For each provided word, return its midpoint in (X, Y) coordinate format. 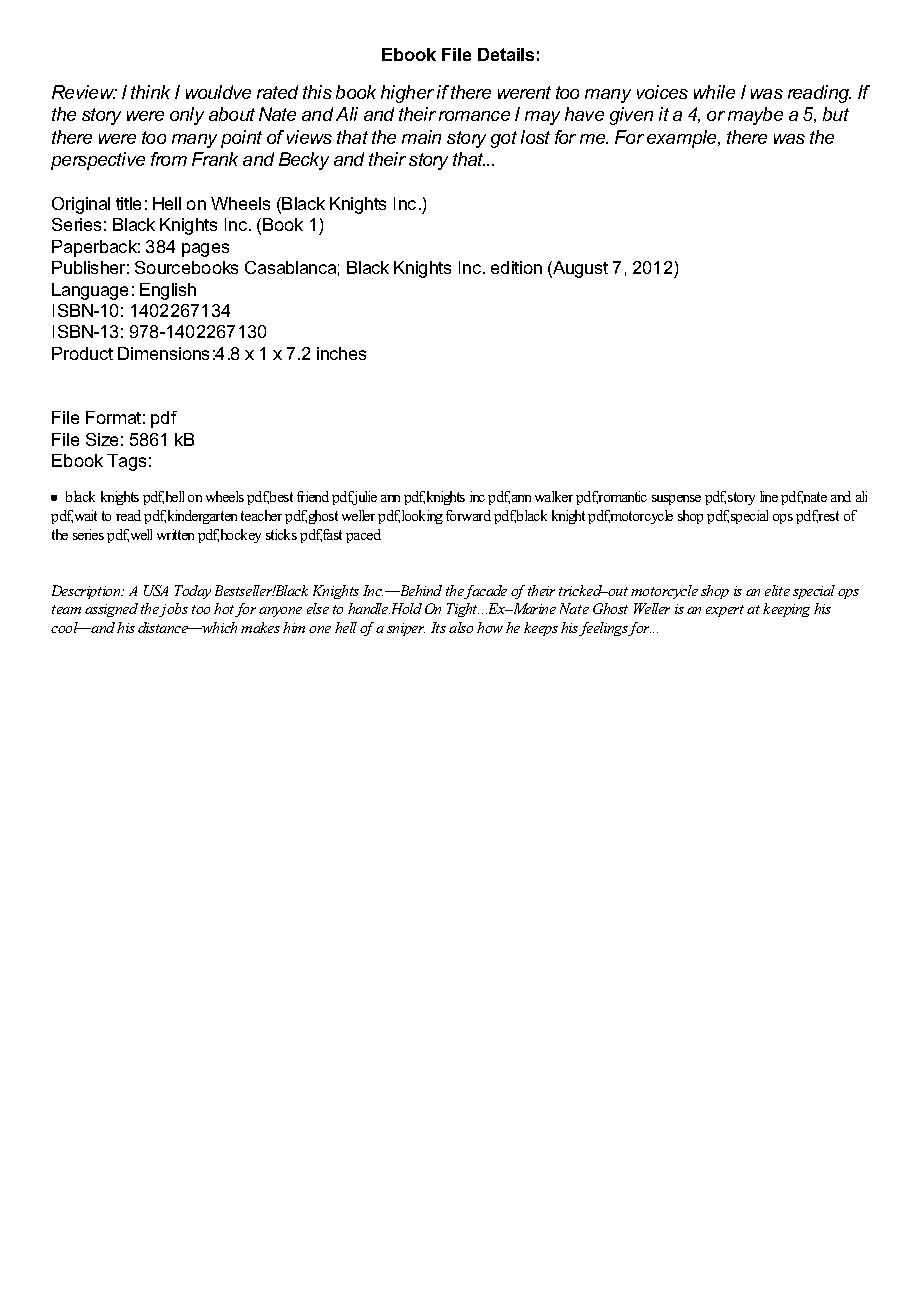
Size (102, 439)
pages (205, 250)
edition (516, 267)
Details (506, 54)
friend (313, 496)
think (150, 92)
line (769, 496)
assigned (111, 610)
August (579, 269)
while (714, 92)
